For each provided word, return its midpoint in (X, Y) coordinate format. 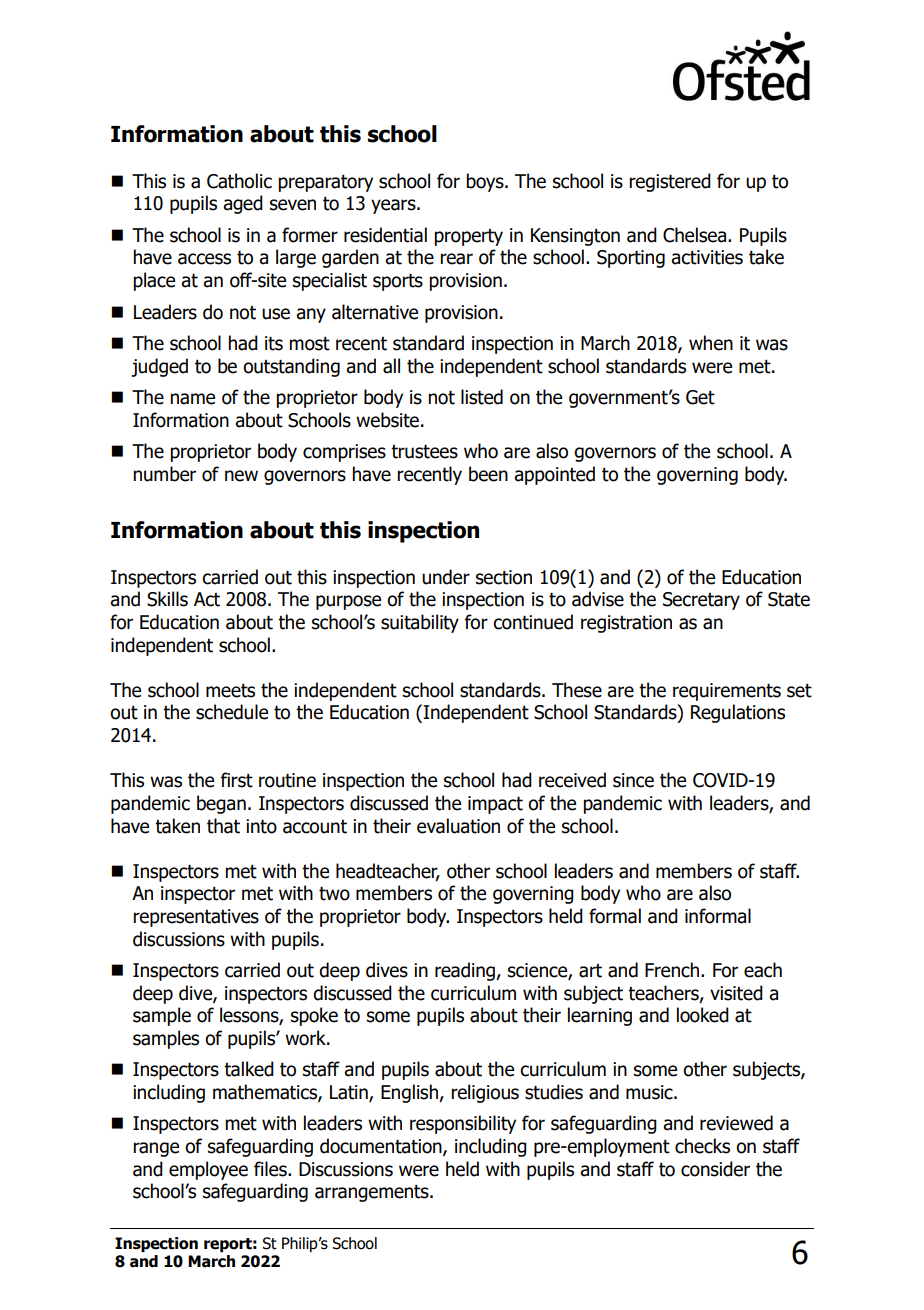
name (192, 399)
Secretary (701, 601)
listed (482, 397)
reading (466, 971)
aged (243, 204)
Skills (167, 599)
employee (208, 1170)
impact (495, 805)
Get (700, 397)
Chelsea (694, 235)
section (504, 577)
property (468, 237)
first (237, 780)
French (673, 970)
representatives (196, 918)
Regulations (738, 713)
